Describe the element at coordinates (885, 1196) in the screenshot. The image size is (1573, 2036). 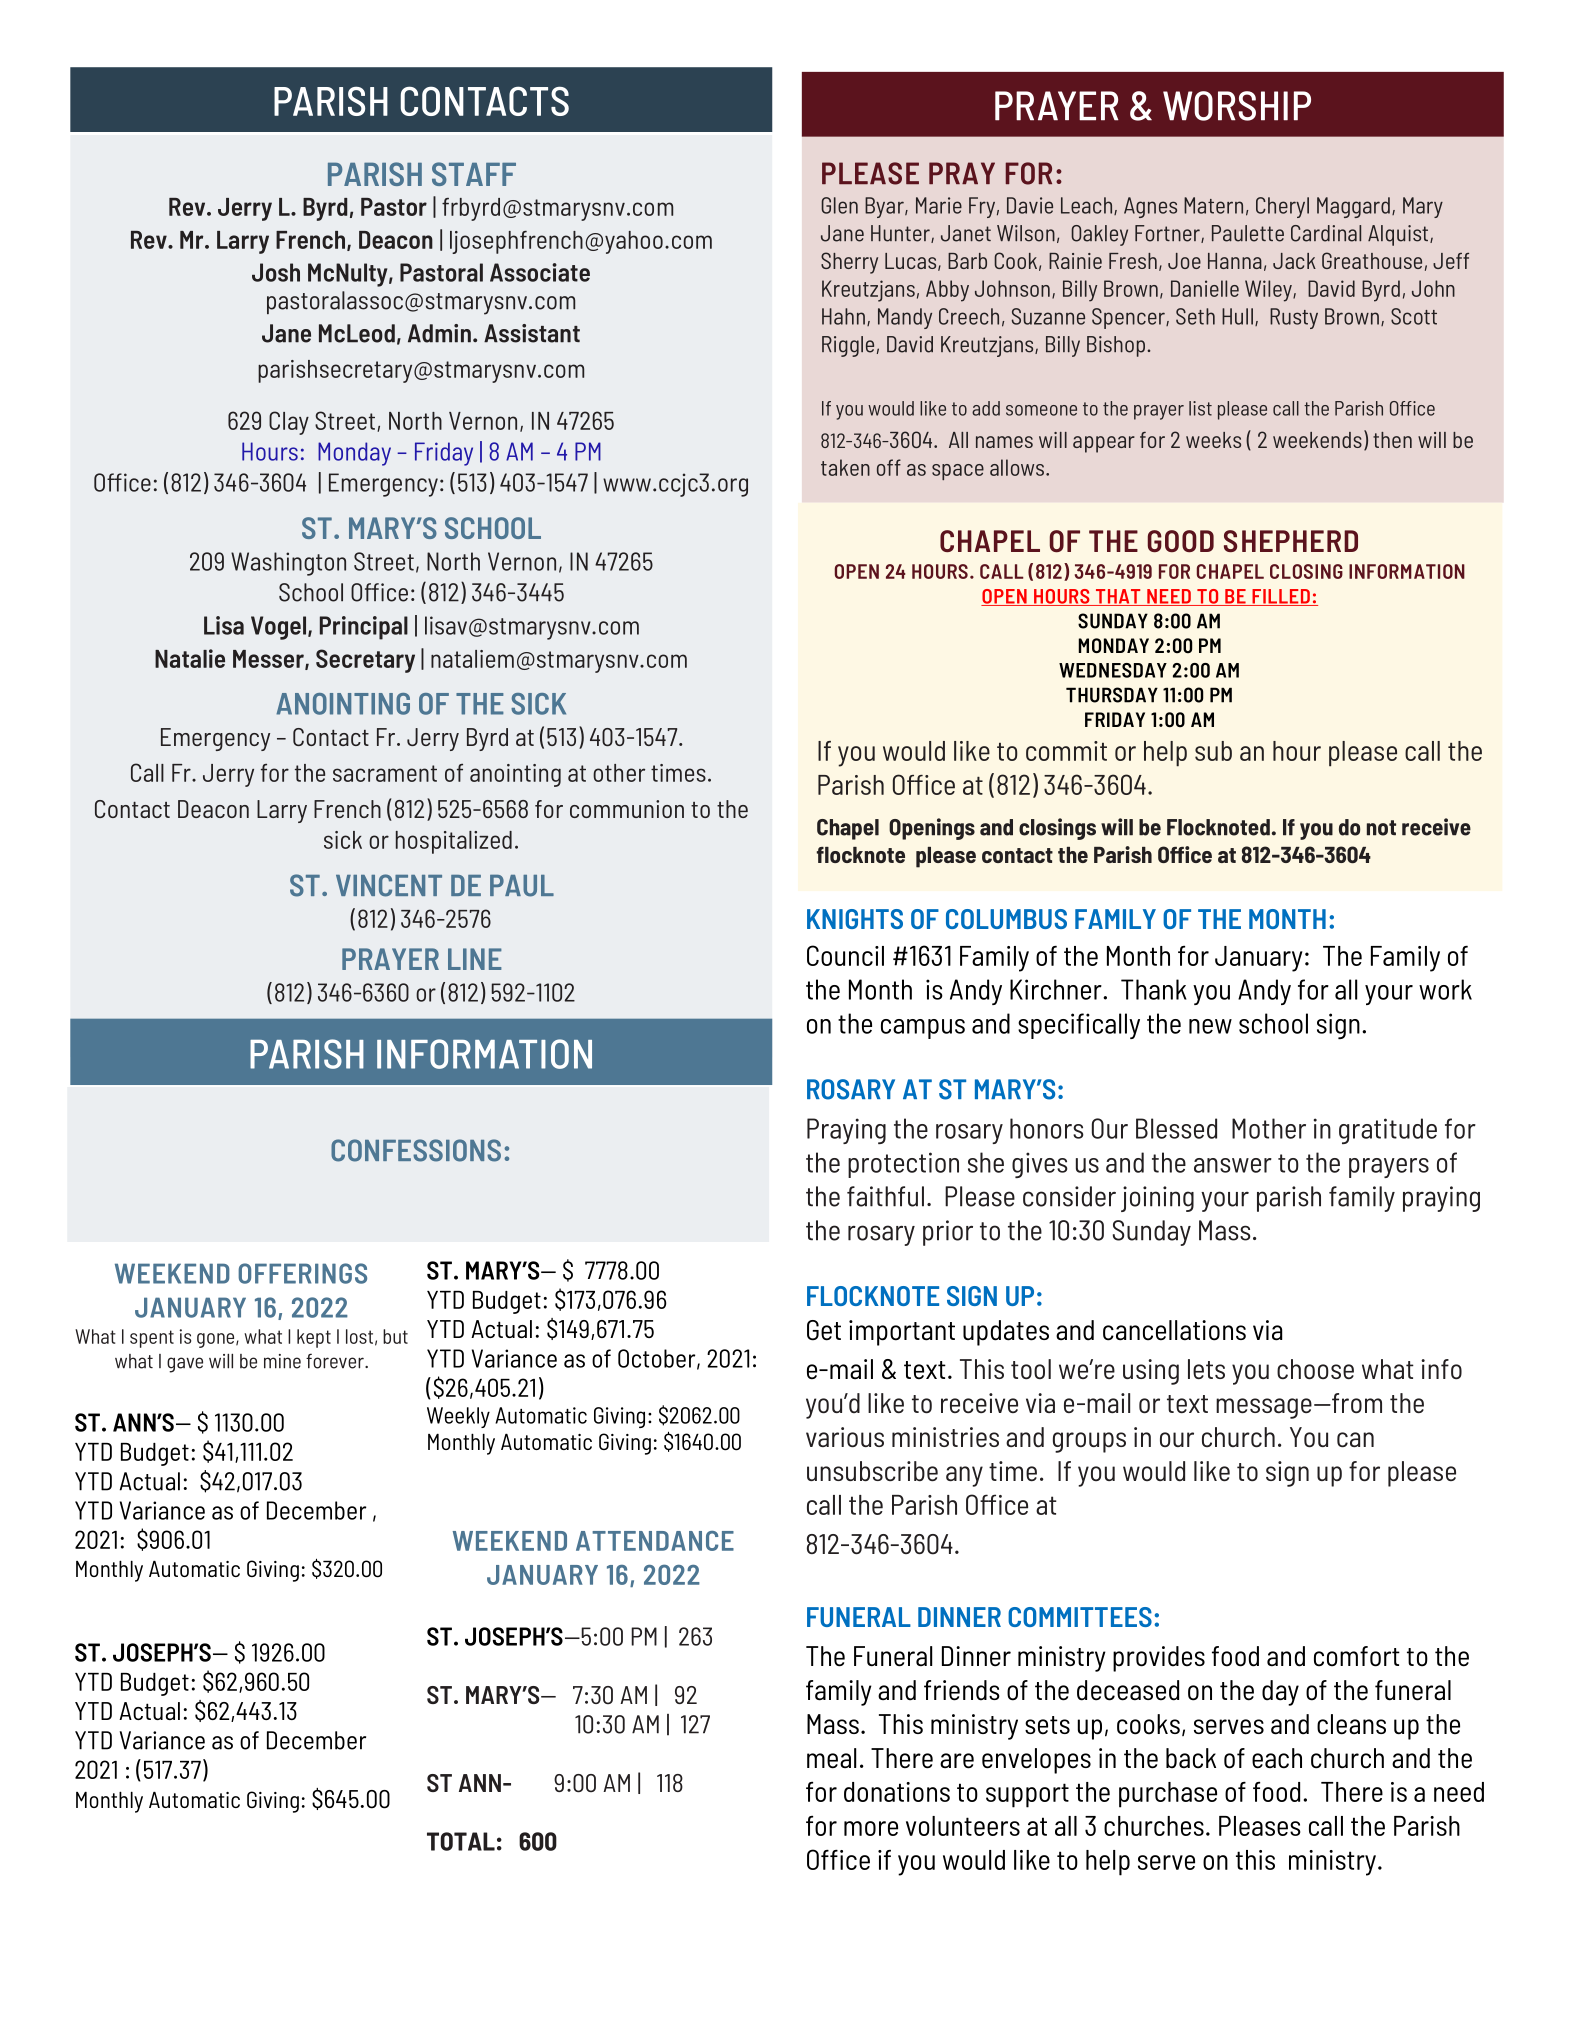
I see `faithful` at that location.
